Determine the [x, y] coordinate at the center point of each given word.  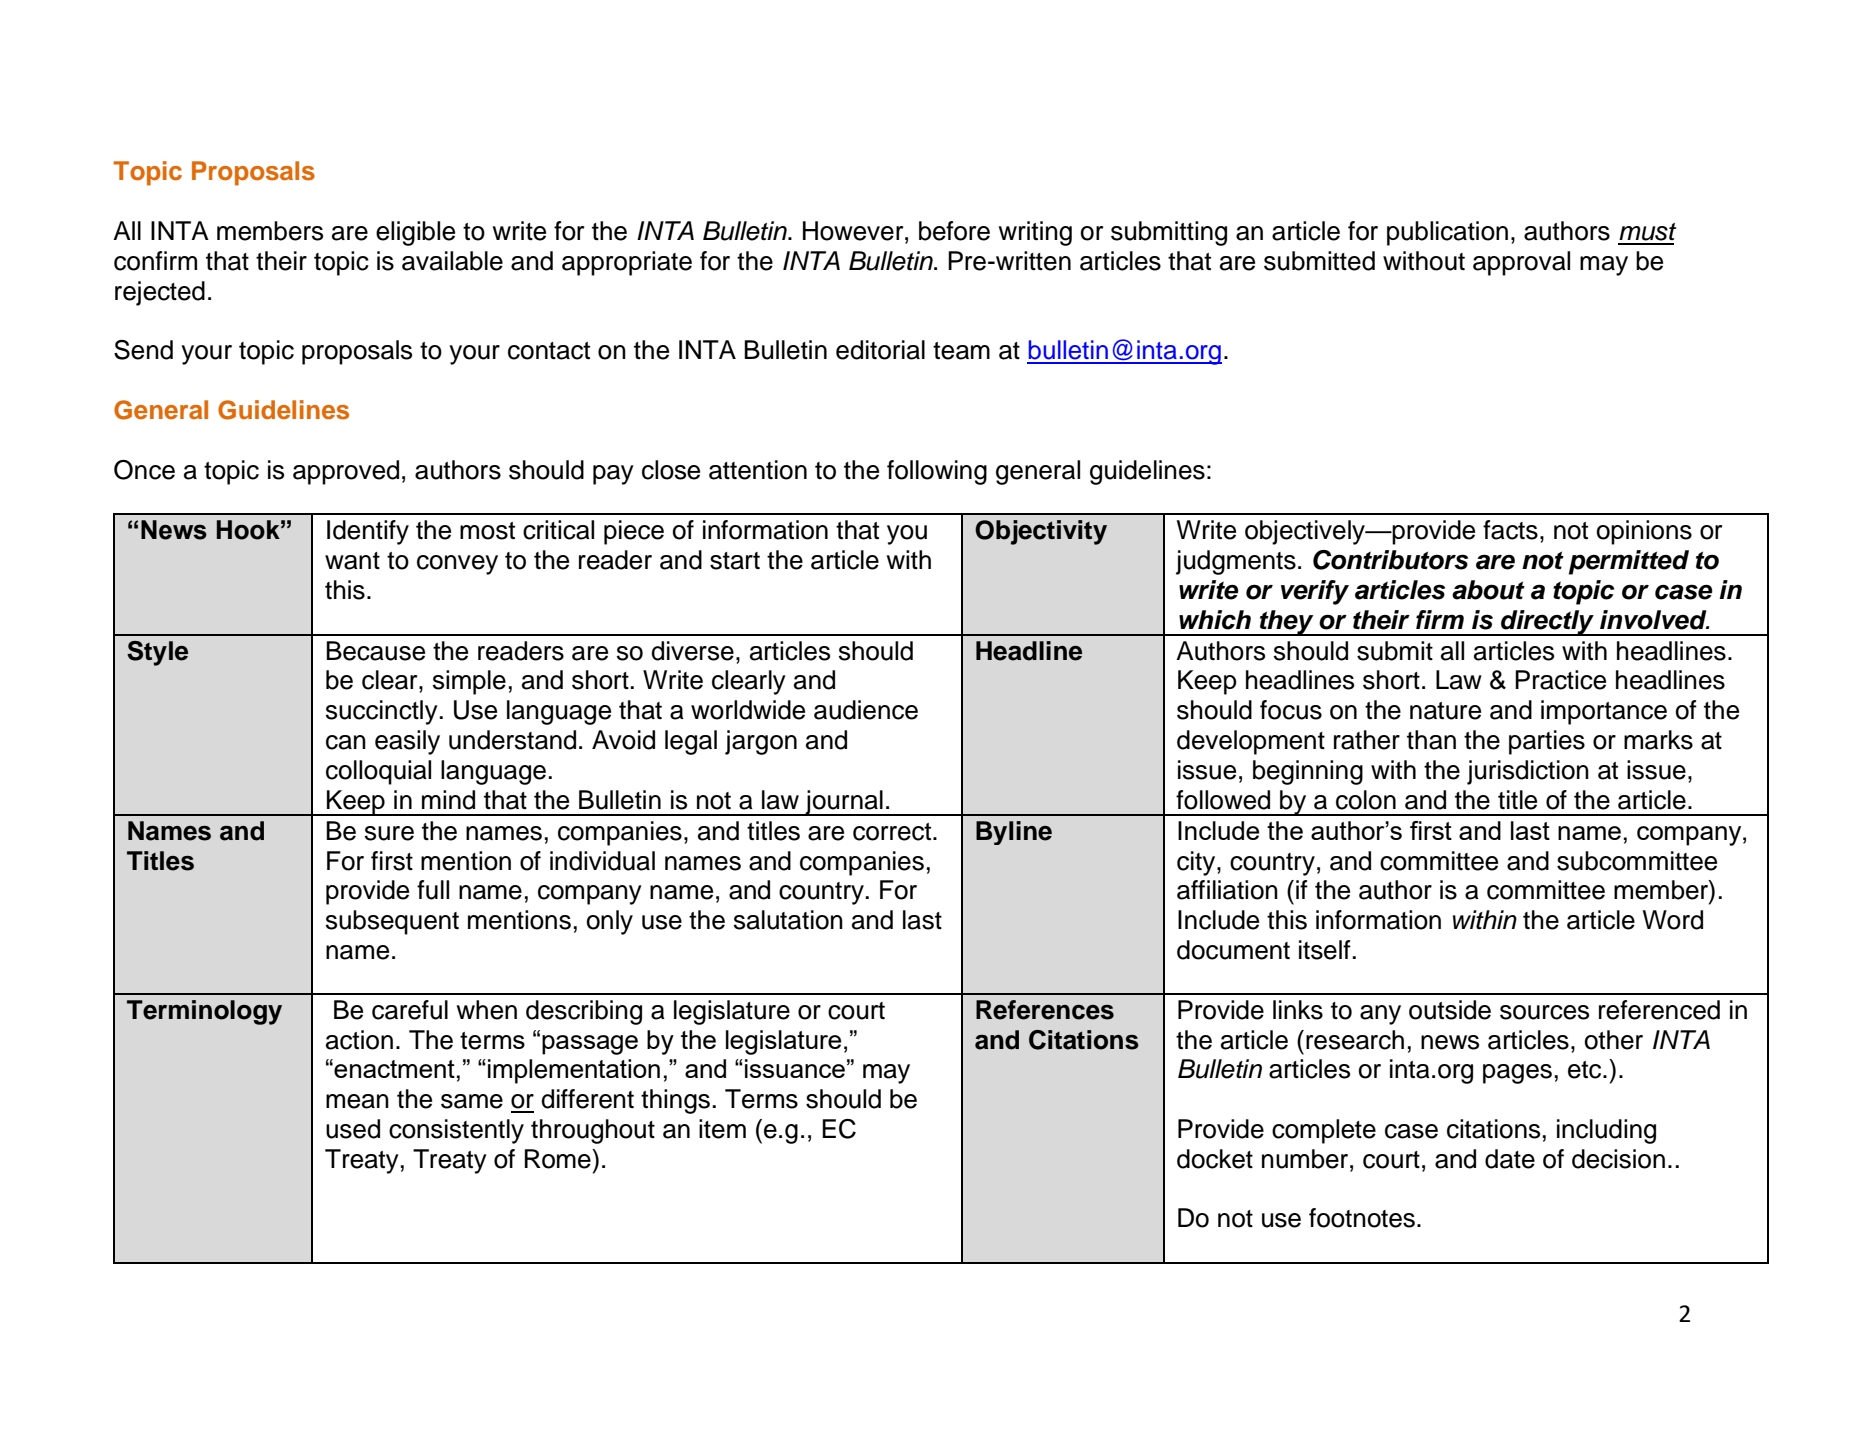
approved [346, 472]
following [937, 472]
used [353, 1129]
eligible [415, 233]
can [346, 742]
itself [1325, 950]
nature [1445, 711]
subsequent [392, 922]
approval [1521, 263]
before [954, 231]
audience [866, 710]
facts [1510, 530]
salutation [788, 920]
